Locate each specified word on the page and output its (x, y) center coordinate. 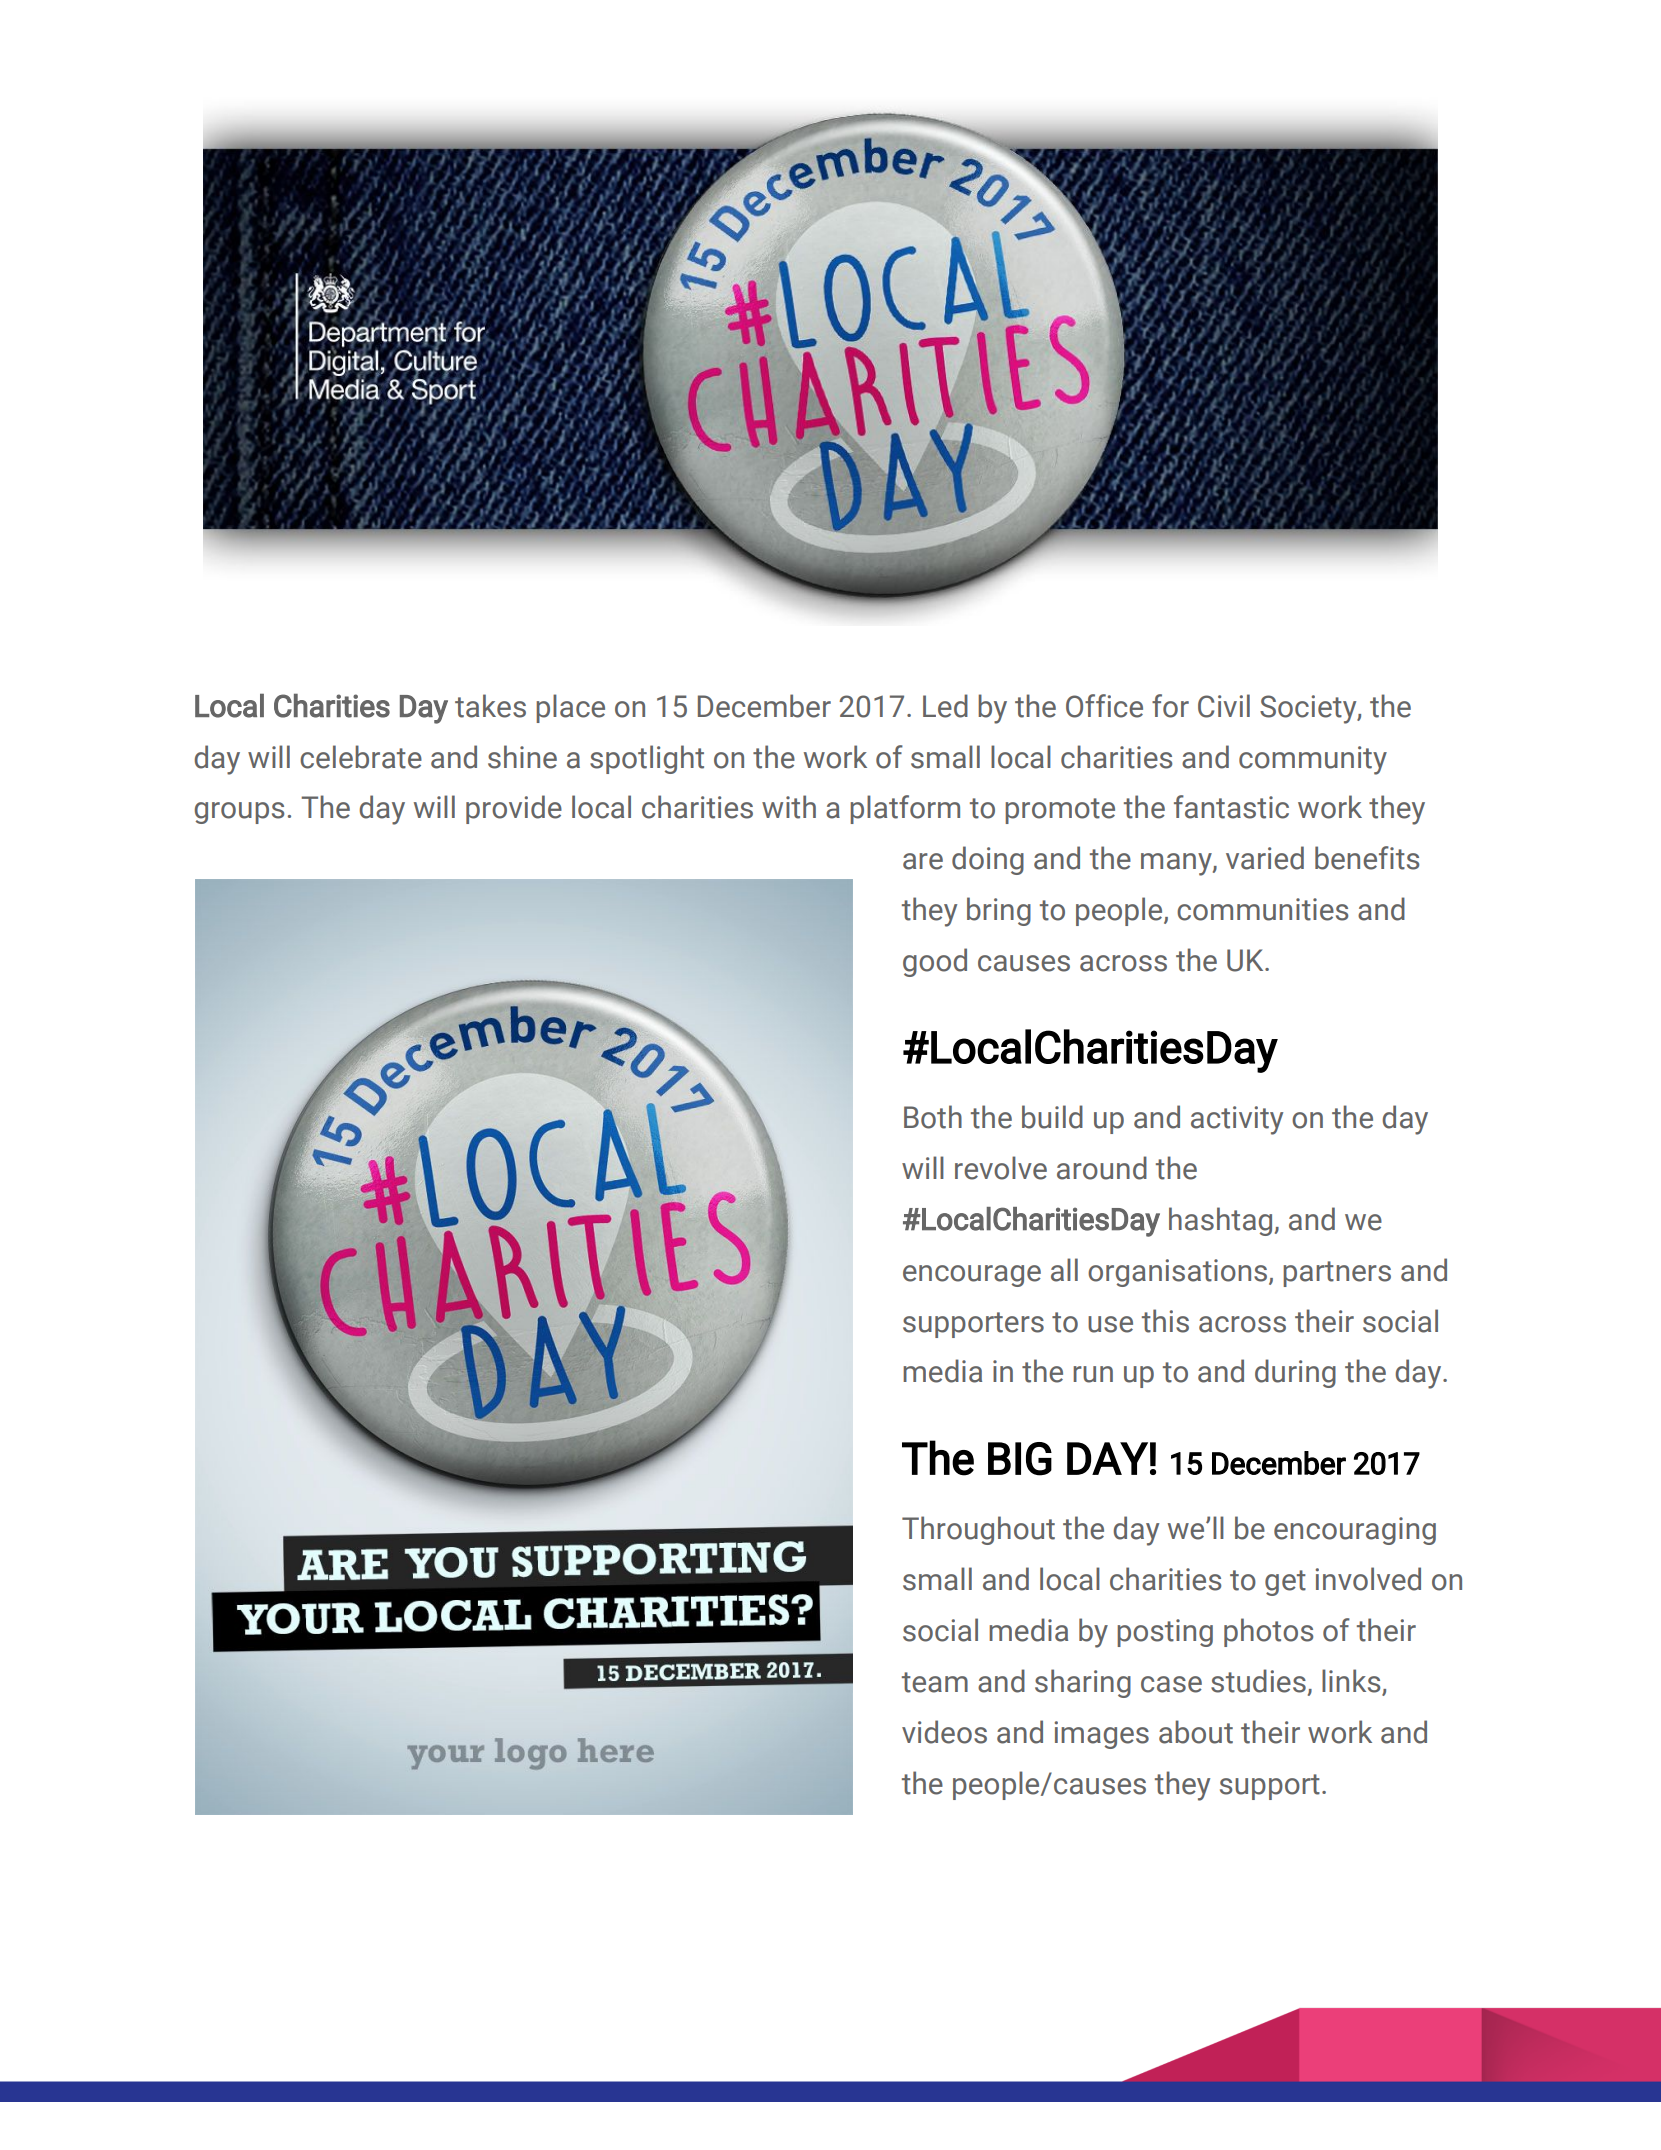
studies (1258, 1681)
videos (944, 1732)
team (935, 1682)
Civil (1224, 706)
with (789, 807)
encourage (972, 1276)
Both (933, 1117)
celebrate (361, 757)
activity (1237, 1120)
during (1295, 1373)
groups (239, 813)
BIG (1020, 1459)
